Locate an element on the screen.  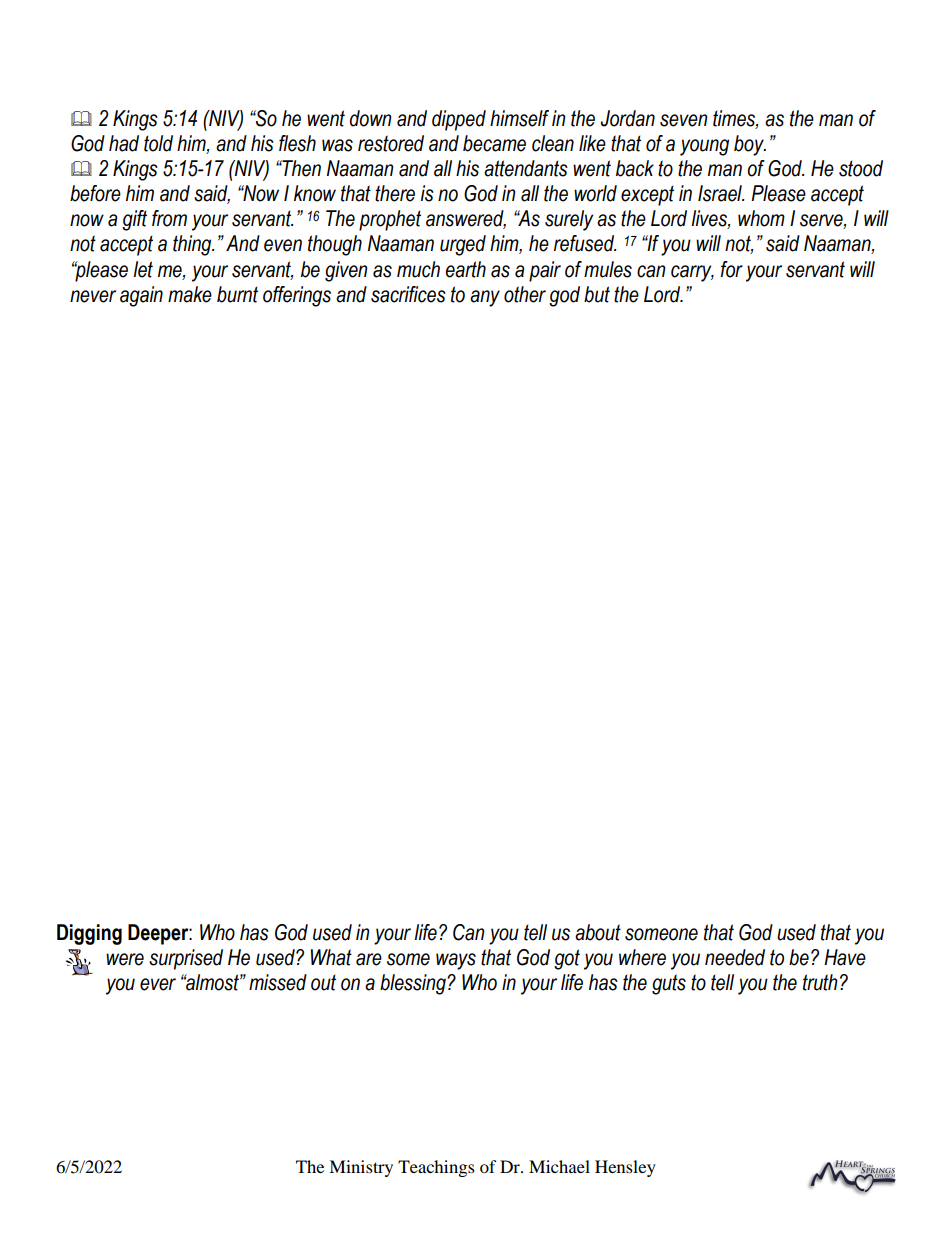
Hensley is located at coordinates (625, 1168).
